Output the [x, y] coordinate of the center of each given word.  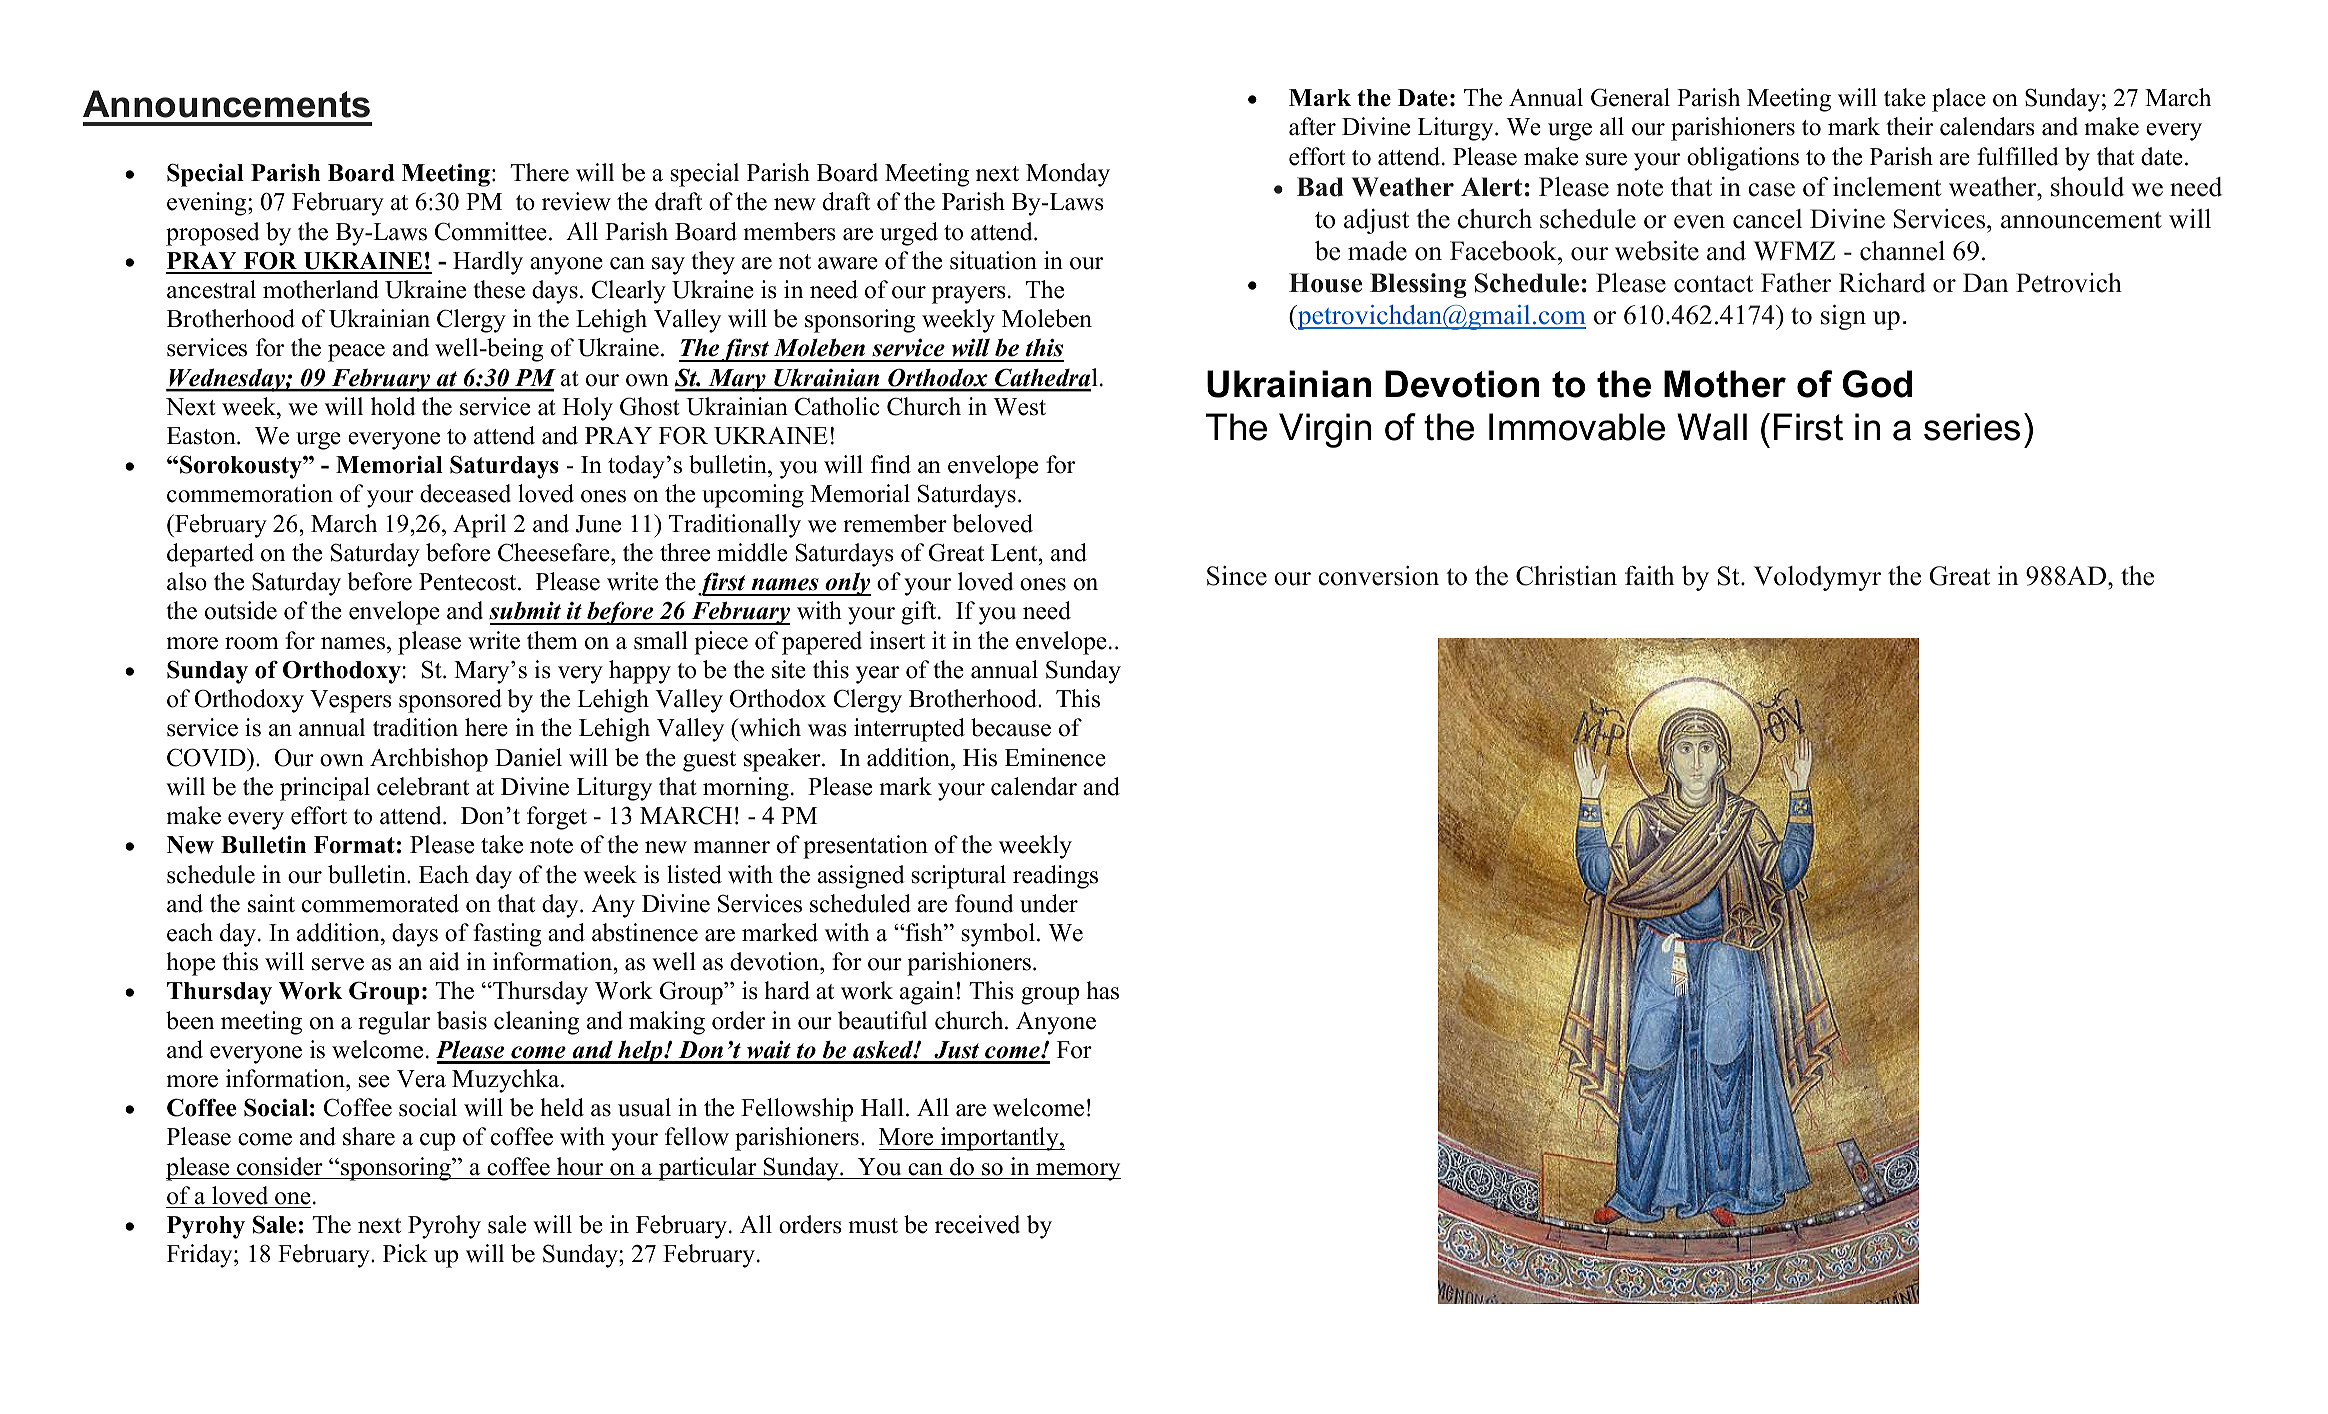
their [1909, 126]
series [1972, 427]
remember [895, 523]
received [977, 1224]
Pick [405, 1253]
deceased [465, 493]
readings [1055, 877]
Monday [1068, 175]
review [576, 201]
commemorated [380, 903]
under [1049, 903]
